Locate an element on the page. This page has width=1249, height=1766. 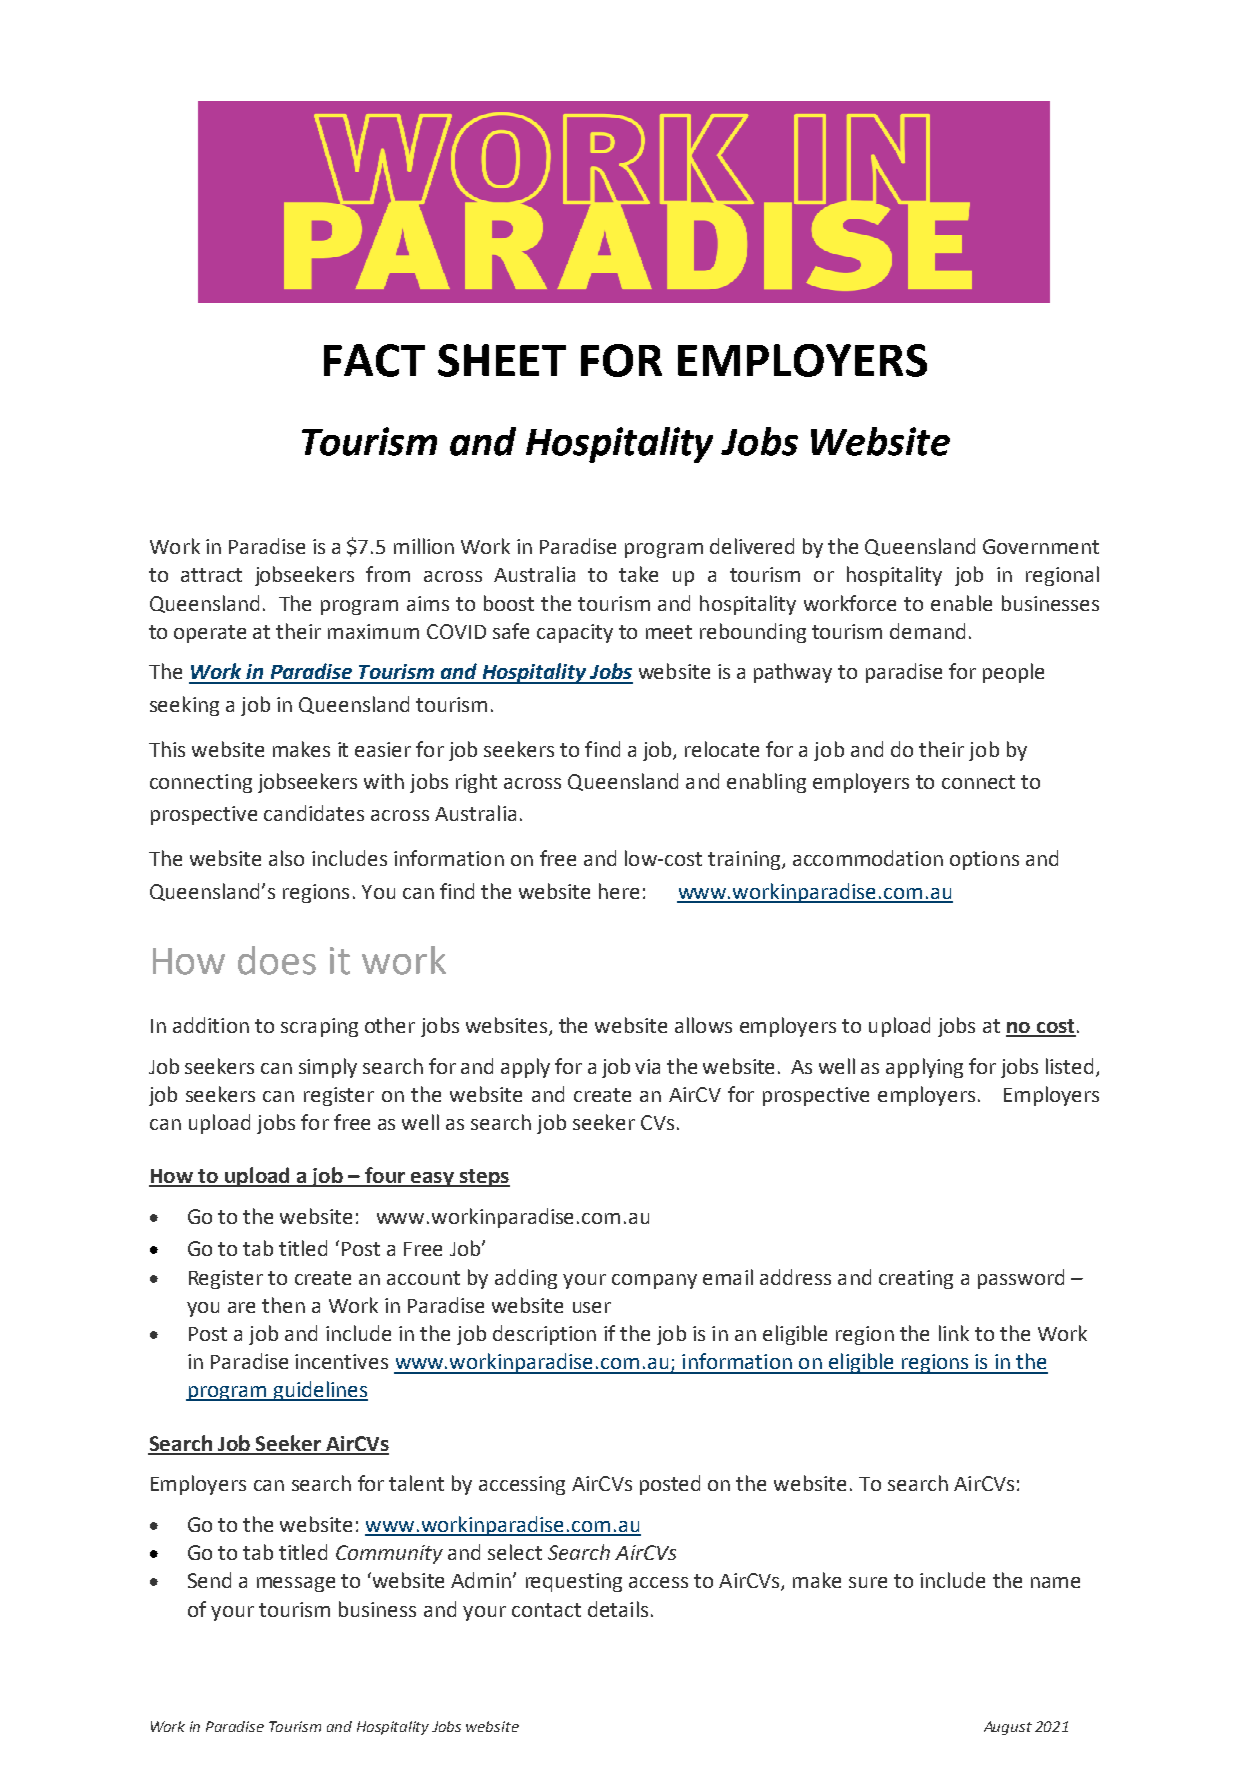
message is located at coordinates (296, 1584).
